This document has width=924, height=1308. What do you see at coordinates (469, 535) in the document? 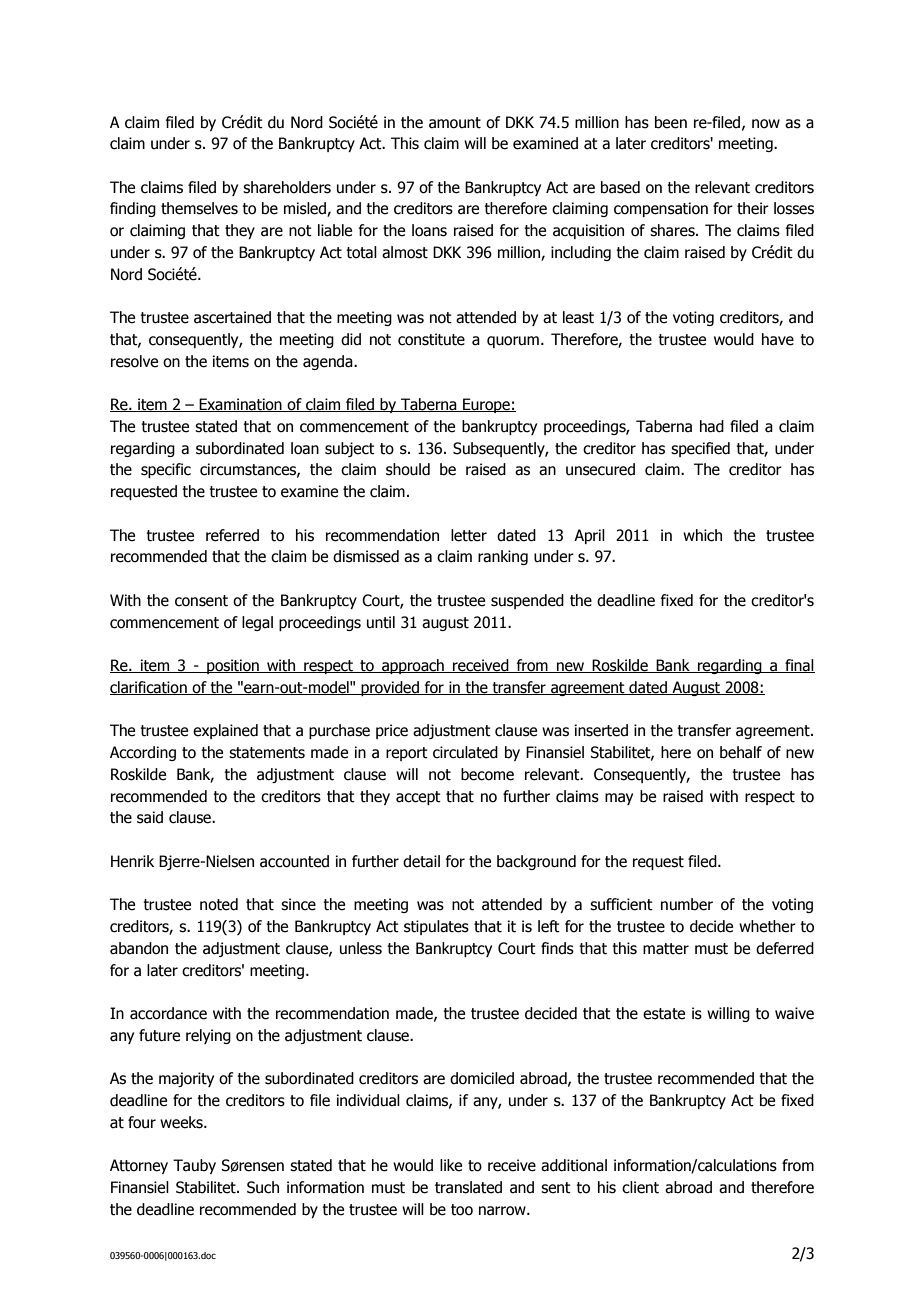
I see `letter` at bounding box center [469, 535].
